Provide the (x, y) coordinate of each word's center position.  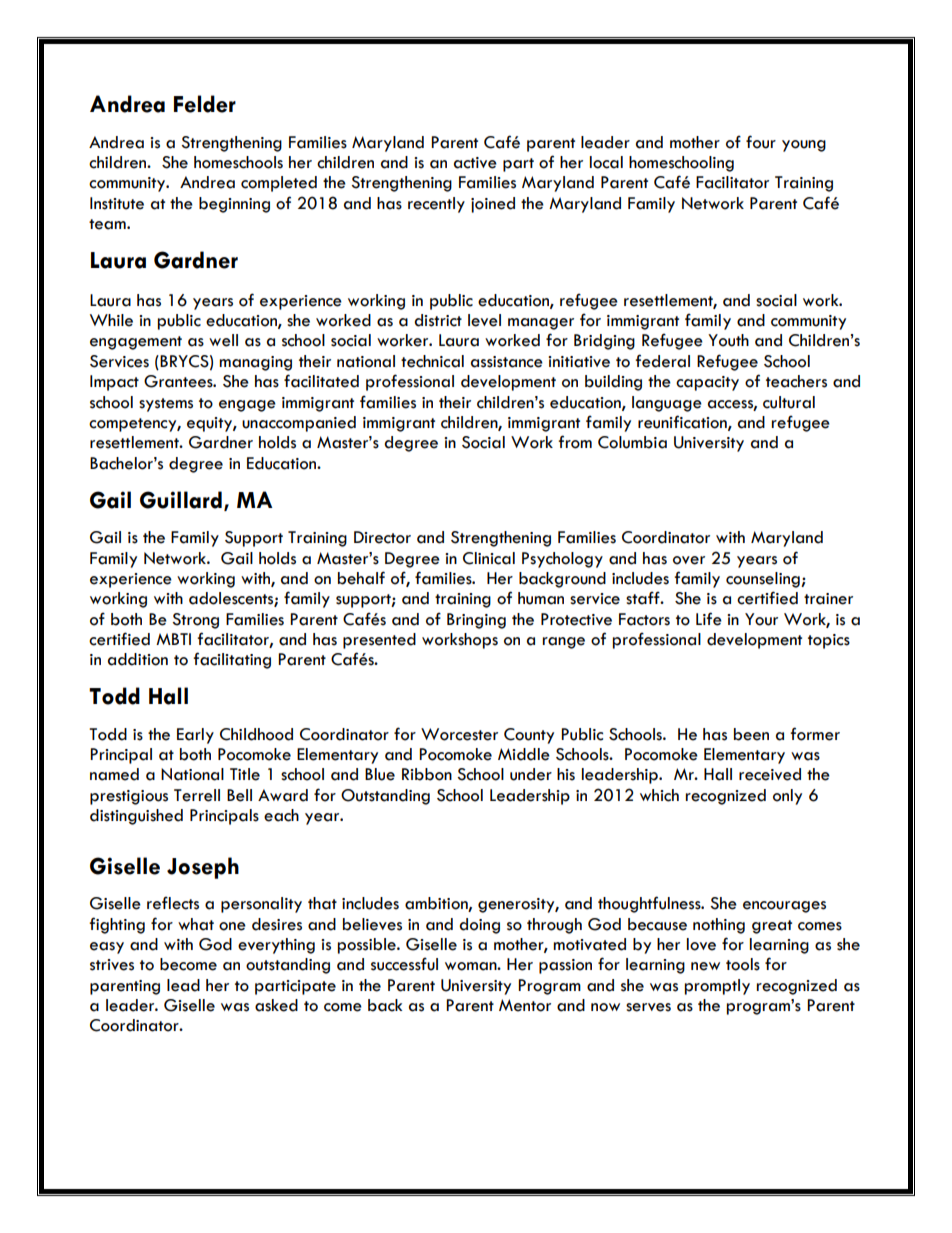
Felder (205, 104)
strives (112, 965)
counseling (764, 580)
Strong (195, 621)
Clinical (489, 558)
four (761, 142)
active (475, 163)
